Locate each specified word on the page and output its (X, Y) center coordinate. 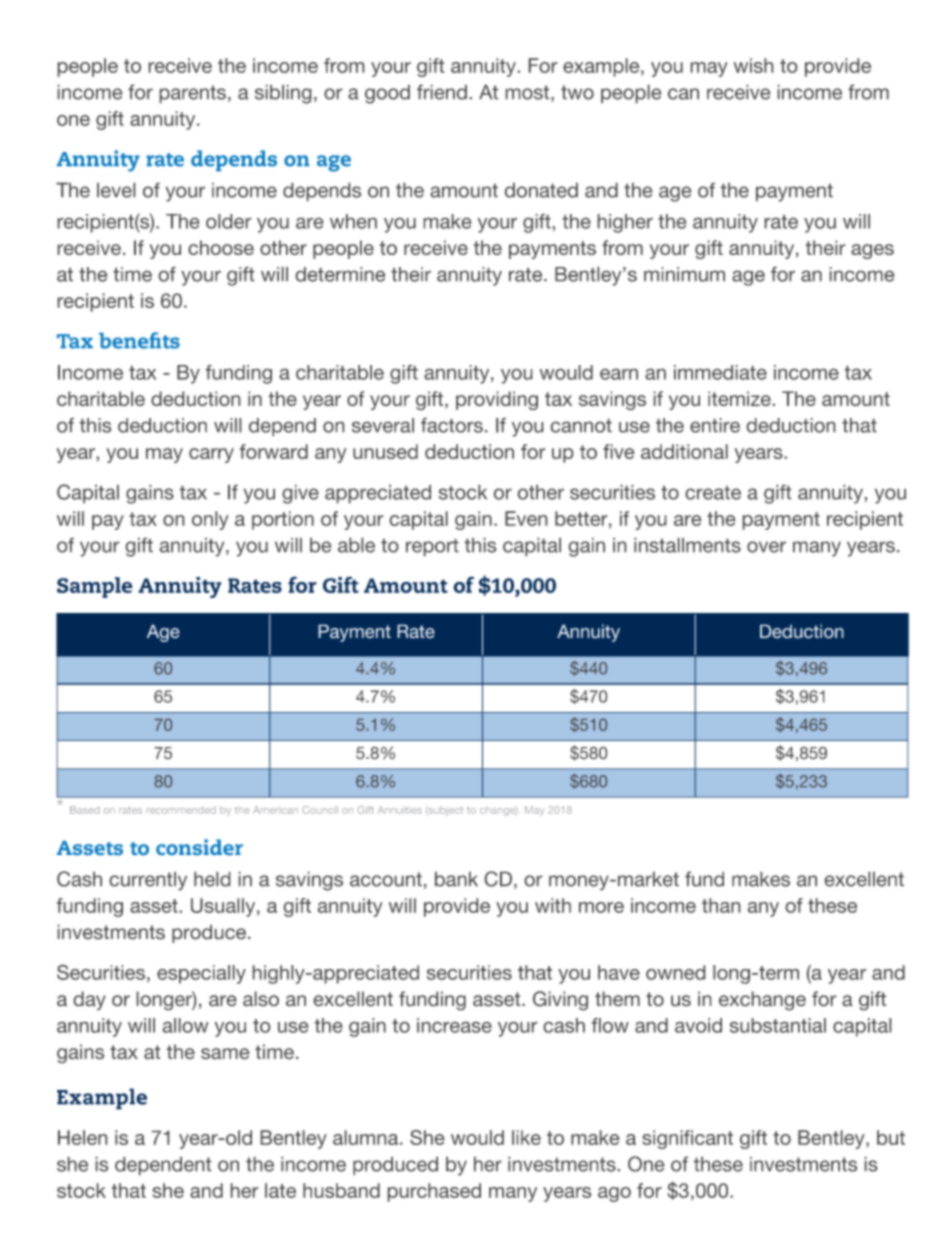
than (721, 905)
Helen (82, 1137)
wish (753, 65)
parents (193, 94)
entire (715, 425)
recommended (181, 810)
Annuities (400, 810)
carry (211, 455)
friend (442, 92)
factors (452, 425)
